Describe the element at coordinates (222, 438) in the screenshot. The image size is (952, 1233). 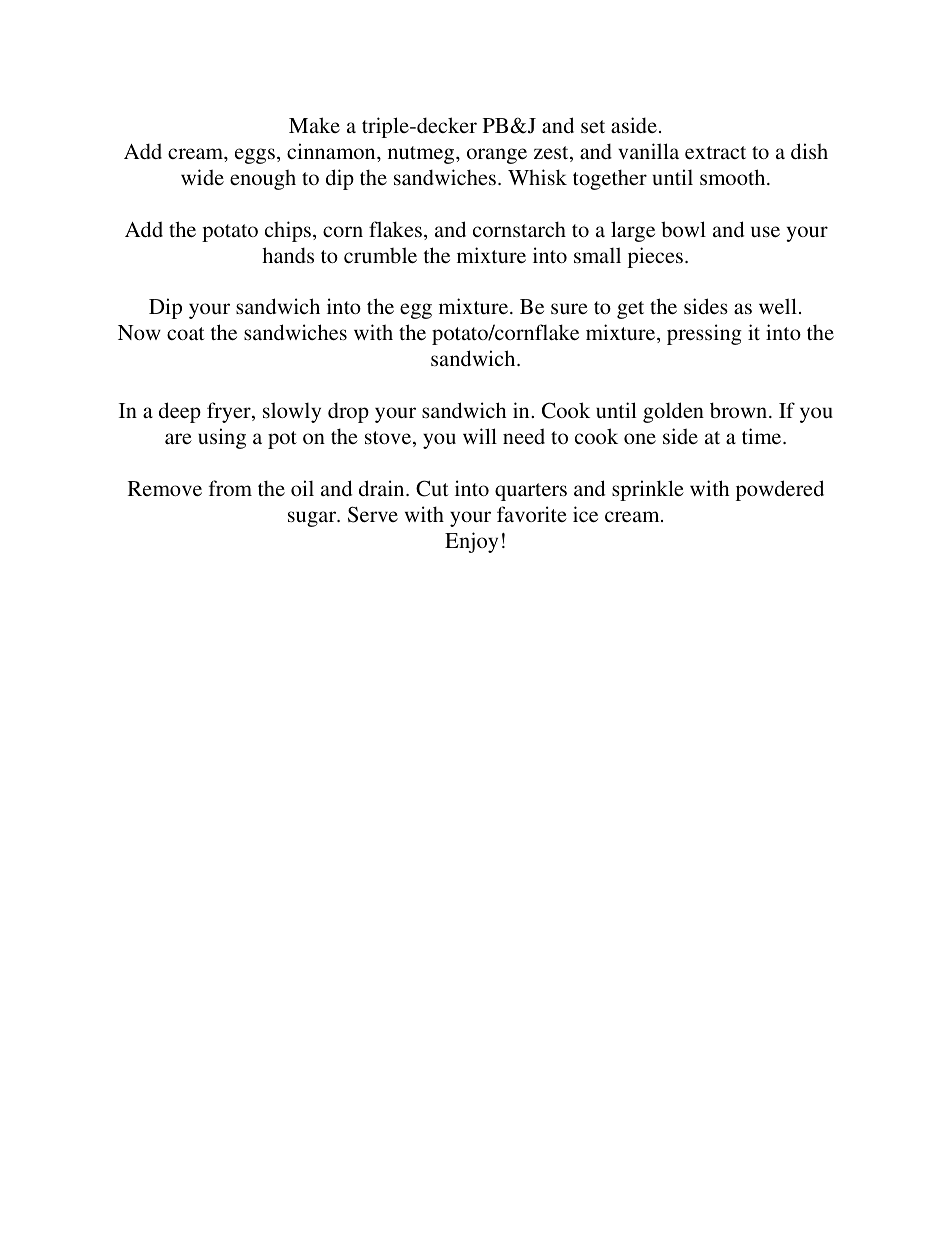
I see `using` at that location.
